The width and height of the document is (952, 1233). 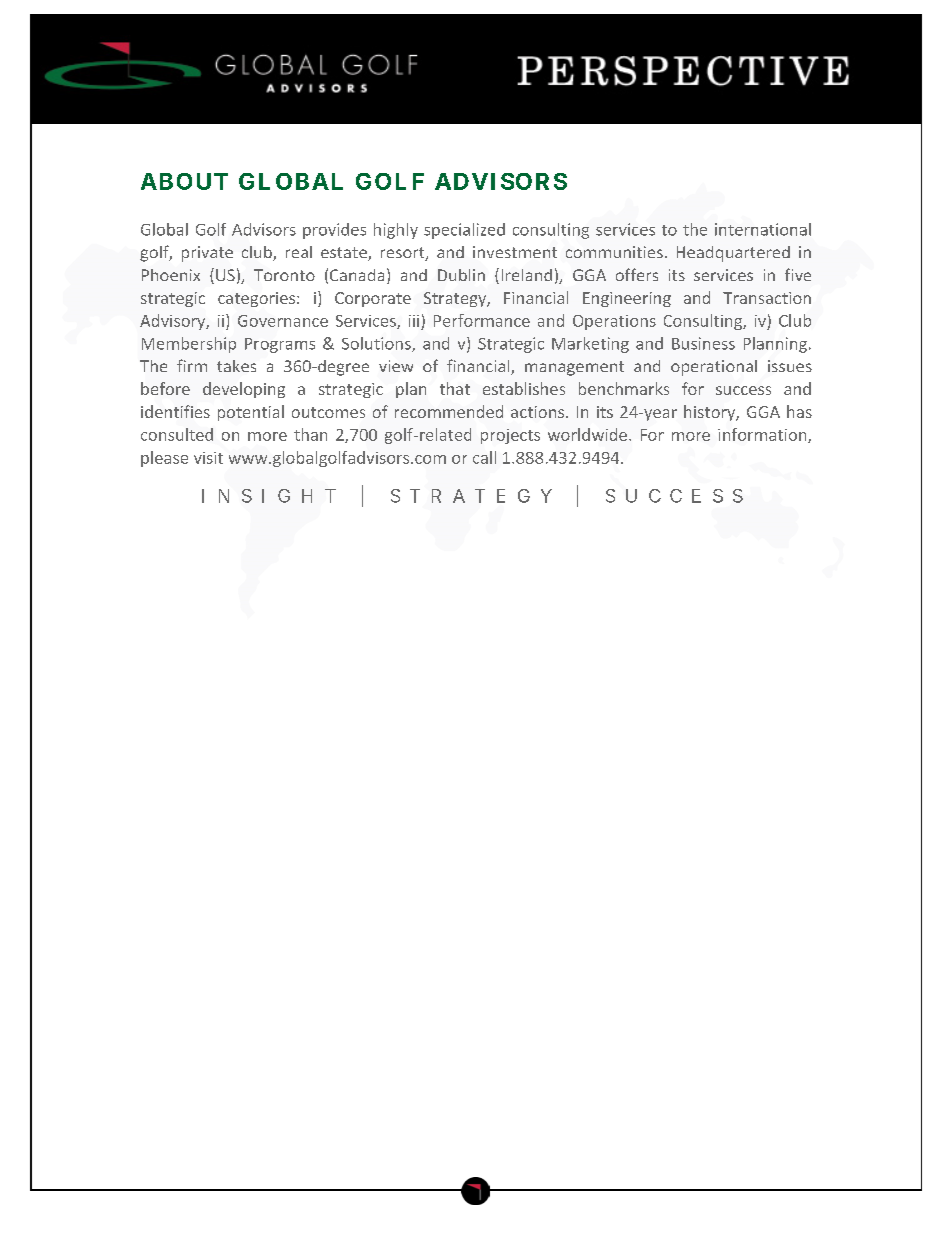 I want to click on visit, so click(x=208, y=458).
